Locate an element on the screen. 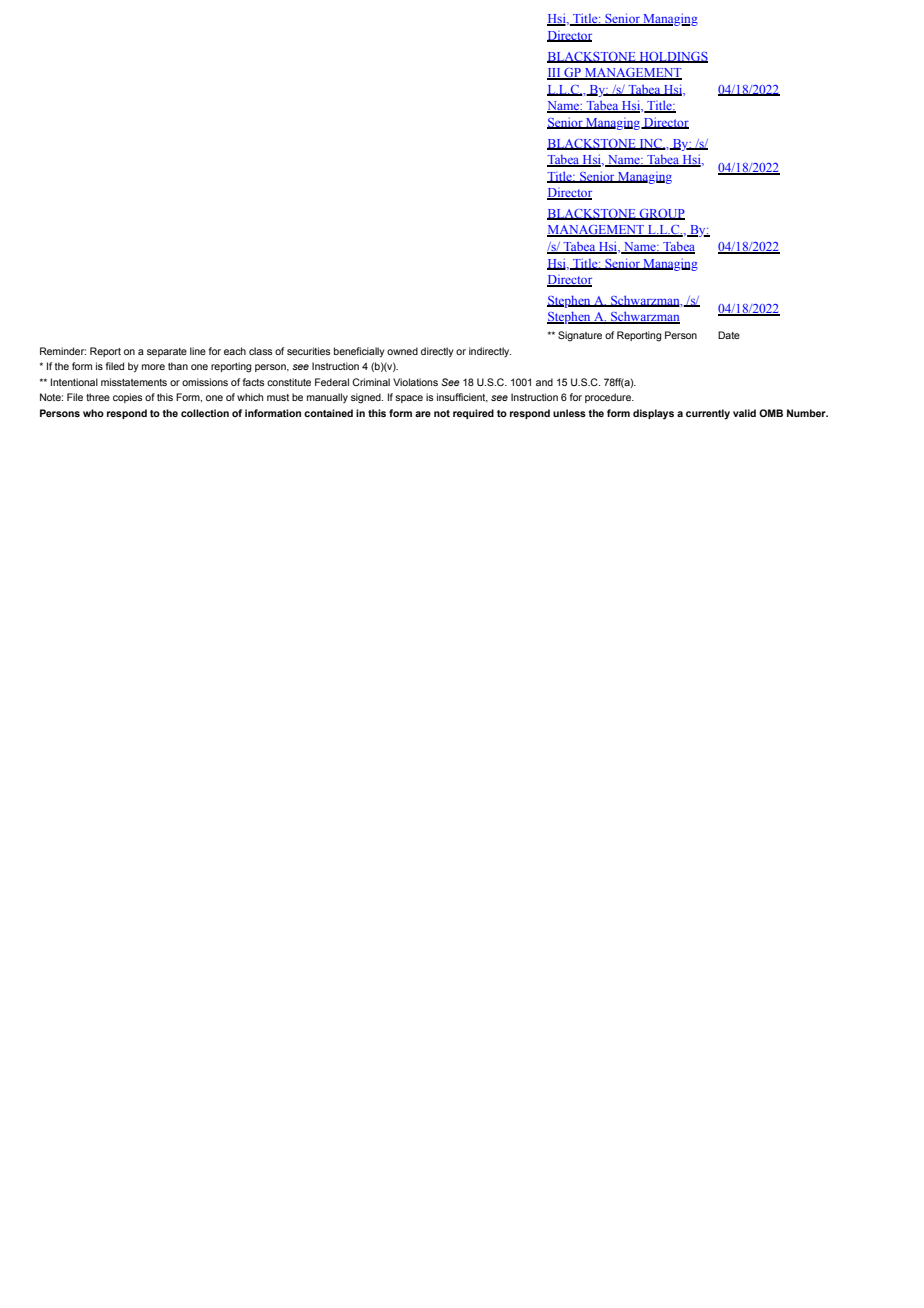  owned is located at coordinates (402, 351).
